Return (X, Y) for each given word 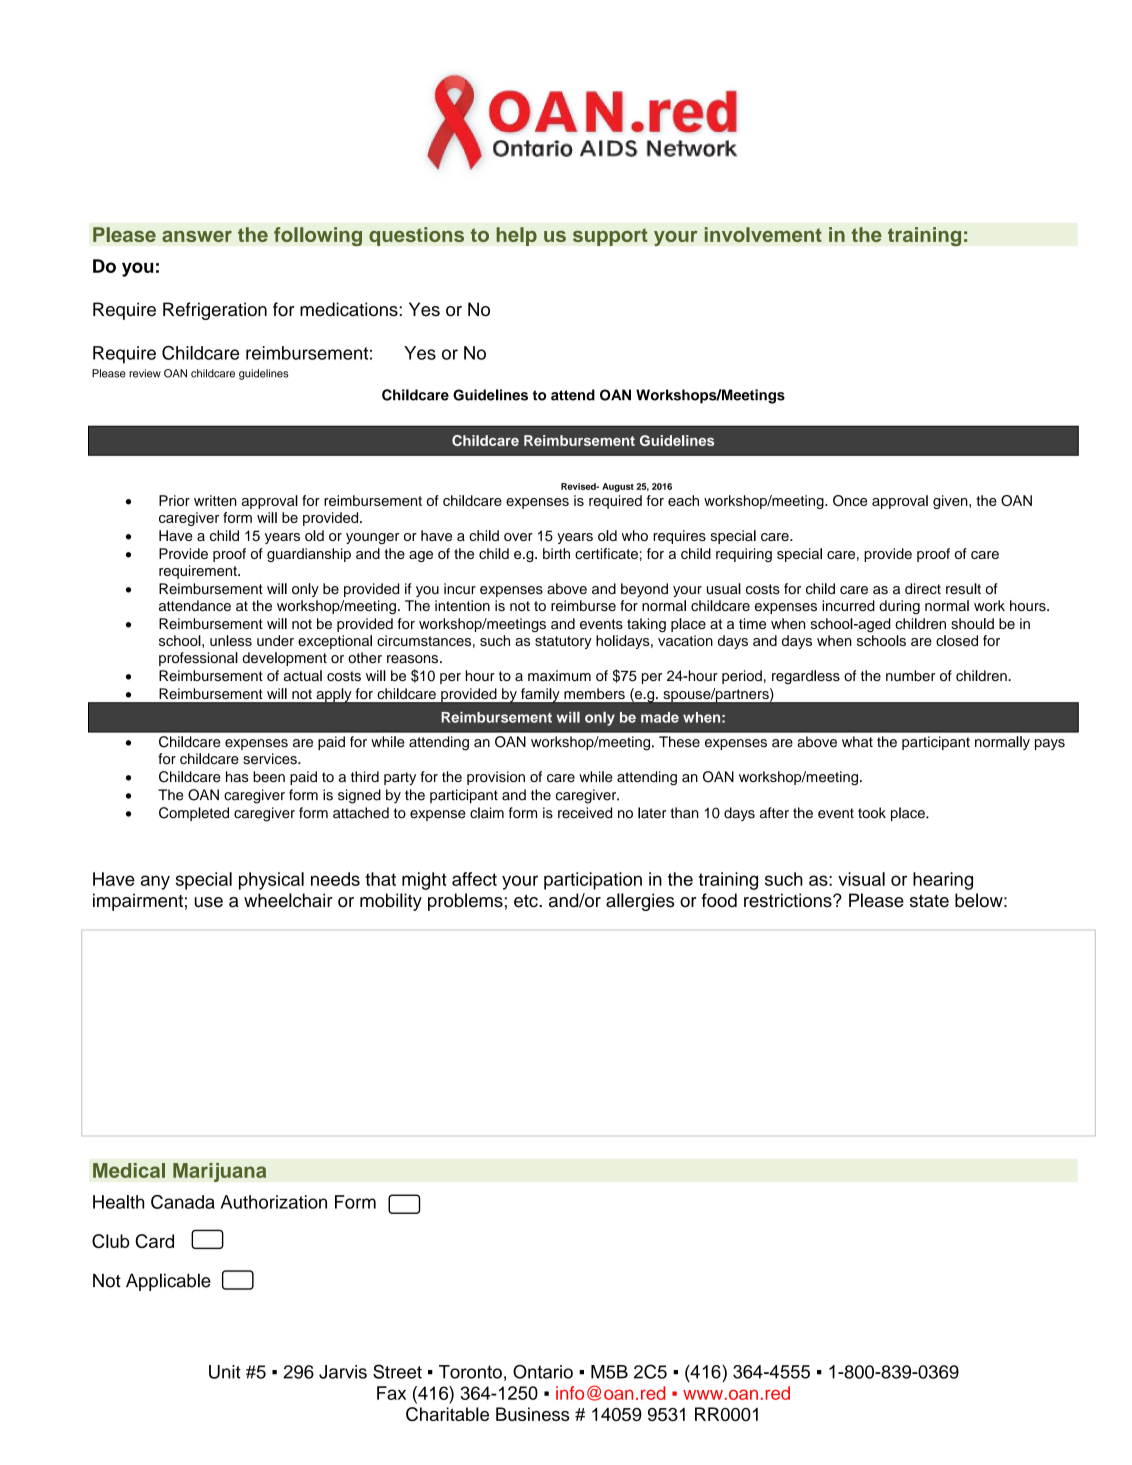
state (929, 901)
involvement (763, 234)
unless (231, 640)
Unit (225, 1372)
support (610, 237)
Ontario (543, 1372)
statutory (563, 642)
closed (957, 640)
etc (527, 901)
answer (197, 236)
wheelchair (288, 900)
